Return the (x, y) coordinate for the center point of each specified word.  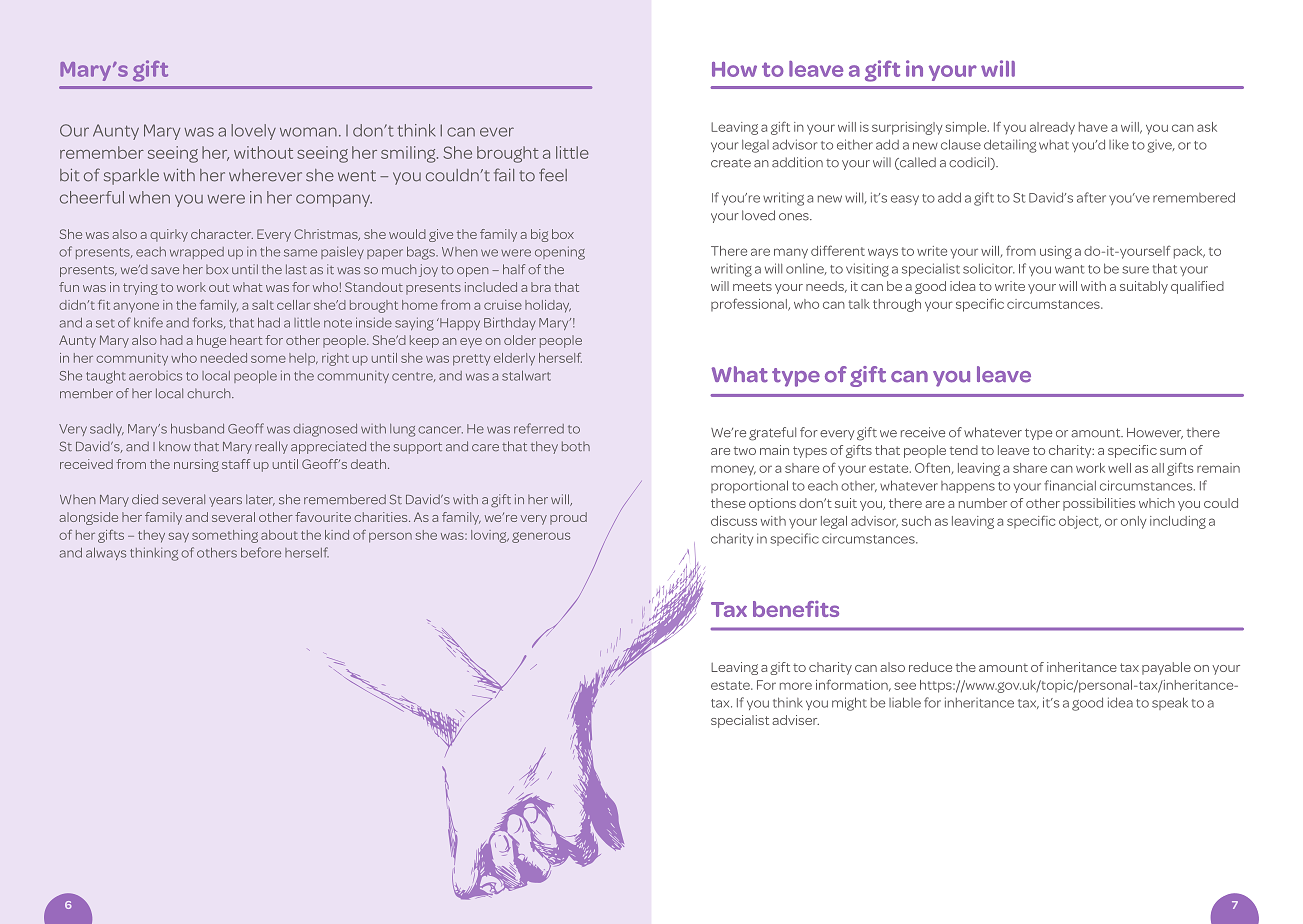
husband (197, 428)
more (796, 686)
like (1119, 144)
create (731, 163)
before (261, 552)
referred (539, 428)
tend (964, 450)
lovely (253, 132)
